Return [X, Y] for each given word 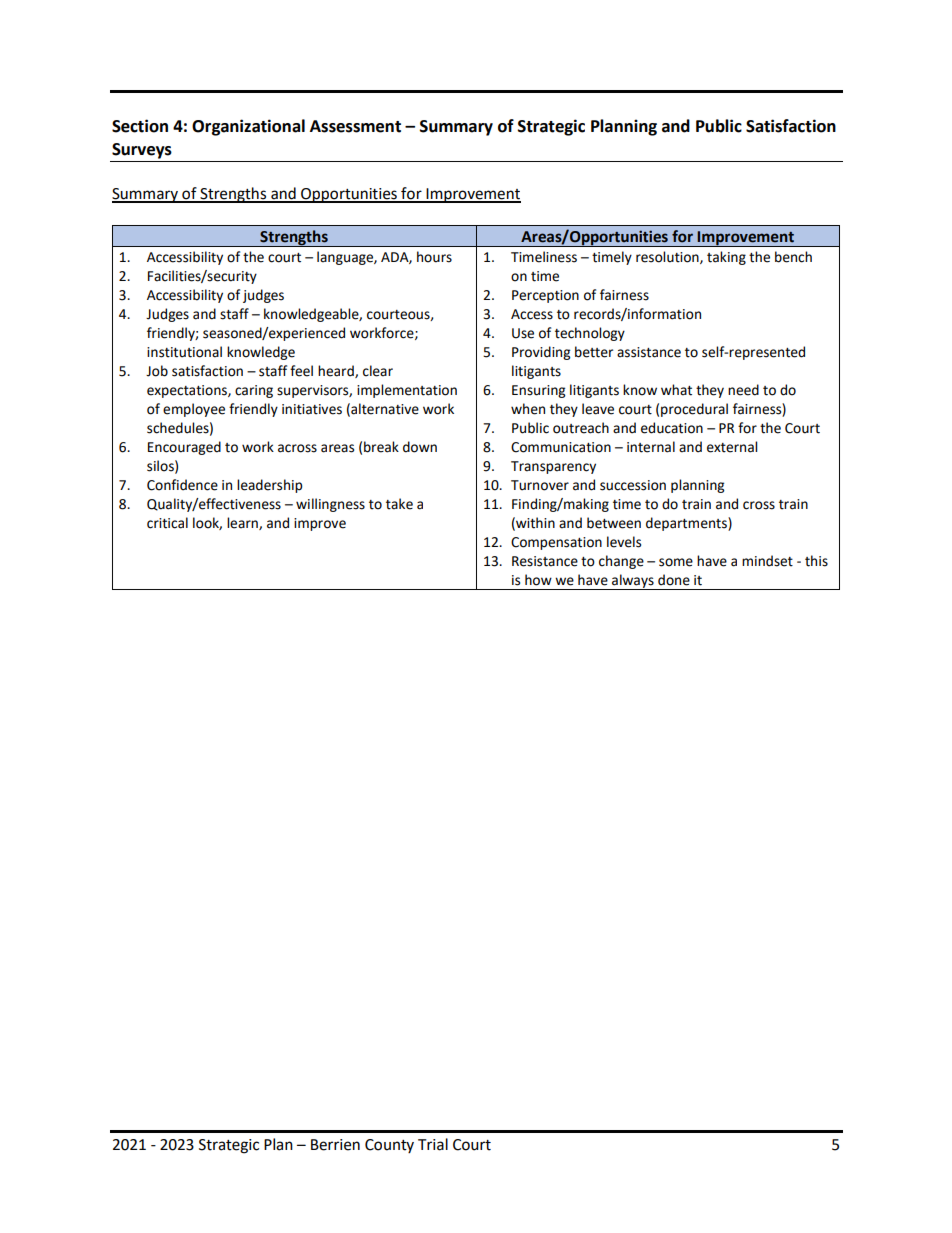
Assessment [355, 126]
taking [726, 258]
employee [194, 410]
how [538, 580]
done [674, 580]
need [743, 390]
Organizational [248, 127]
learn [243, 523]
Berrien [335, 1145]
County [389, 1146]
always [633, 582]
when [528, 409]
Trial [433, 1144]
